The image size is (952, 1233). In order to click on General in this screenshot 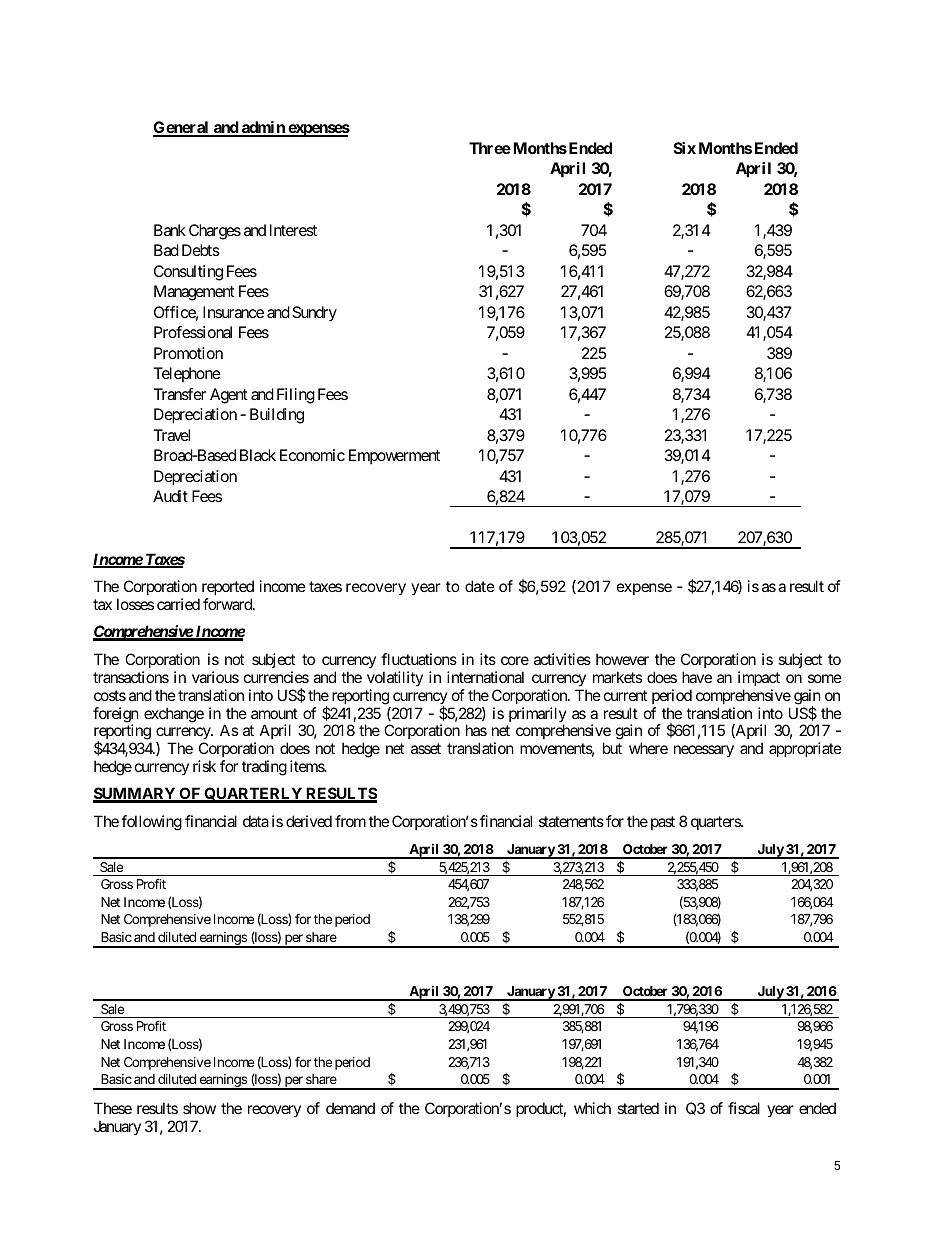, I will do `click(182, 128)`.
